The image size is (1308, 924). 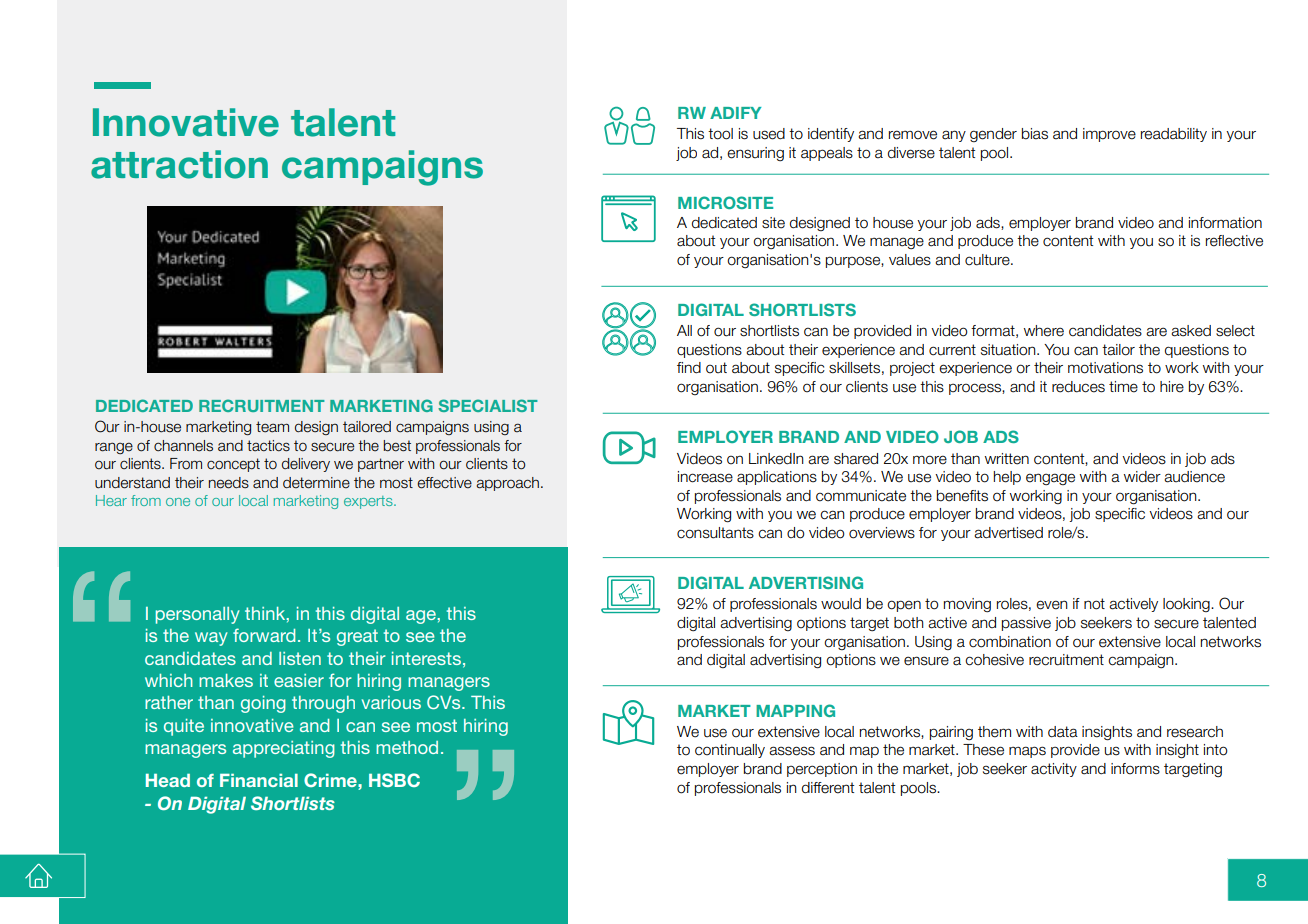 What do you see at coordinates (233, 465) in the image?
I see `concept` at bounding box center [233, 465].
